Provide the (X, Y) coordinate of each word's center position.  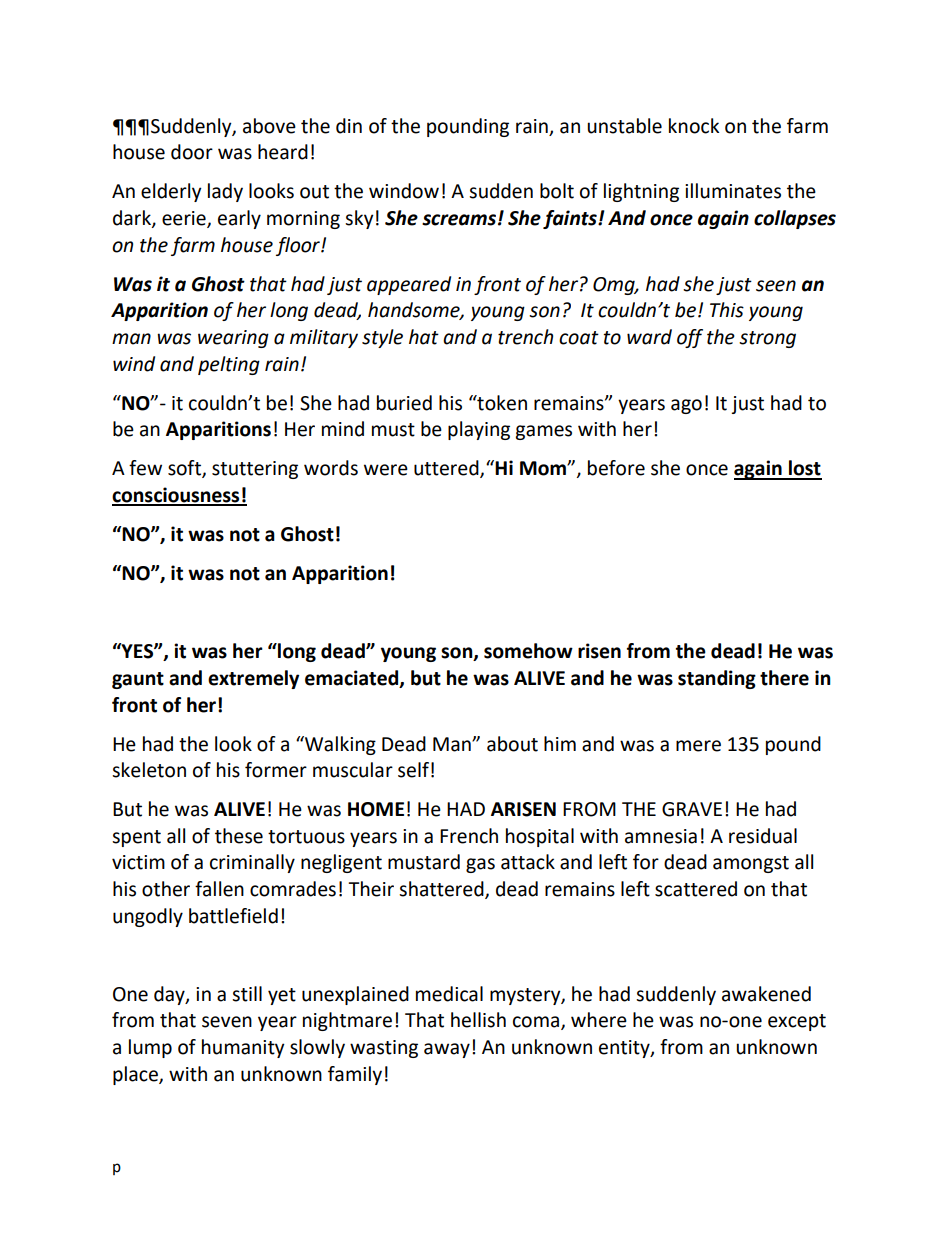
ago (686, 406)
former (276, 770)
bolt (557, 191)
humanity (243, 1048)
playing (479, 430)
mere (698, 746)
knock (694, 126)
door (192, 152)
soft (185, 469)
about (512, 744)
